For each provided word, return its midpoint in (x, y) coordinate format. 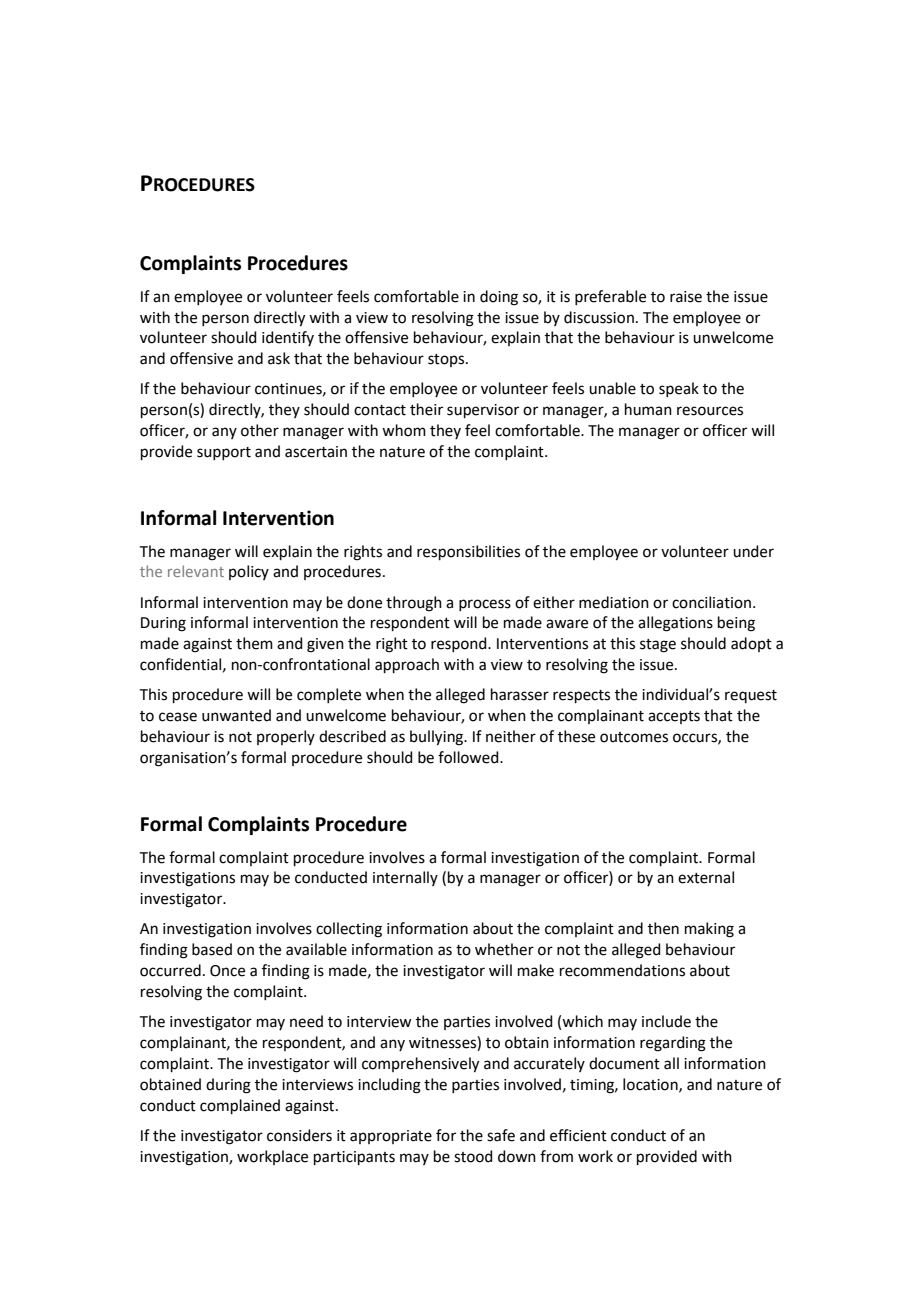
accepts (674, 717)
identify (288, 338)
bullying (438, 738)
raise (686, 297)
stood (473, 1156)
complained (240, 1106)
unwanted (236, 715)
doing (499, 298)
